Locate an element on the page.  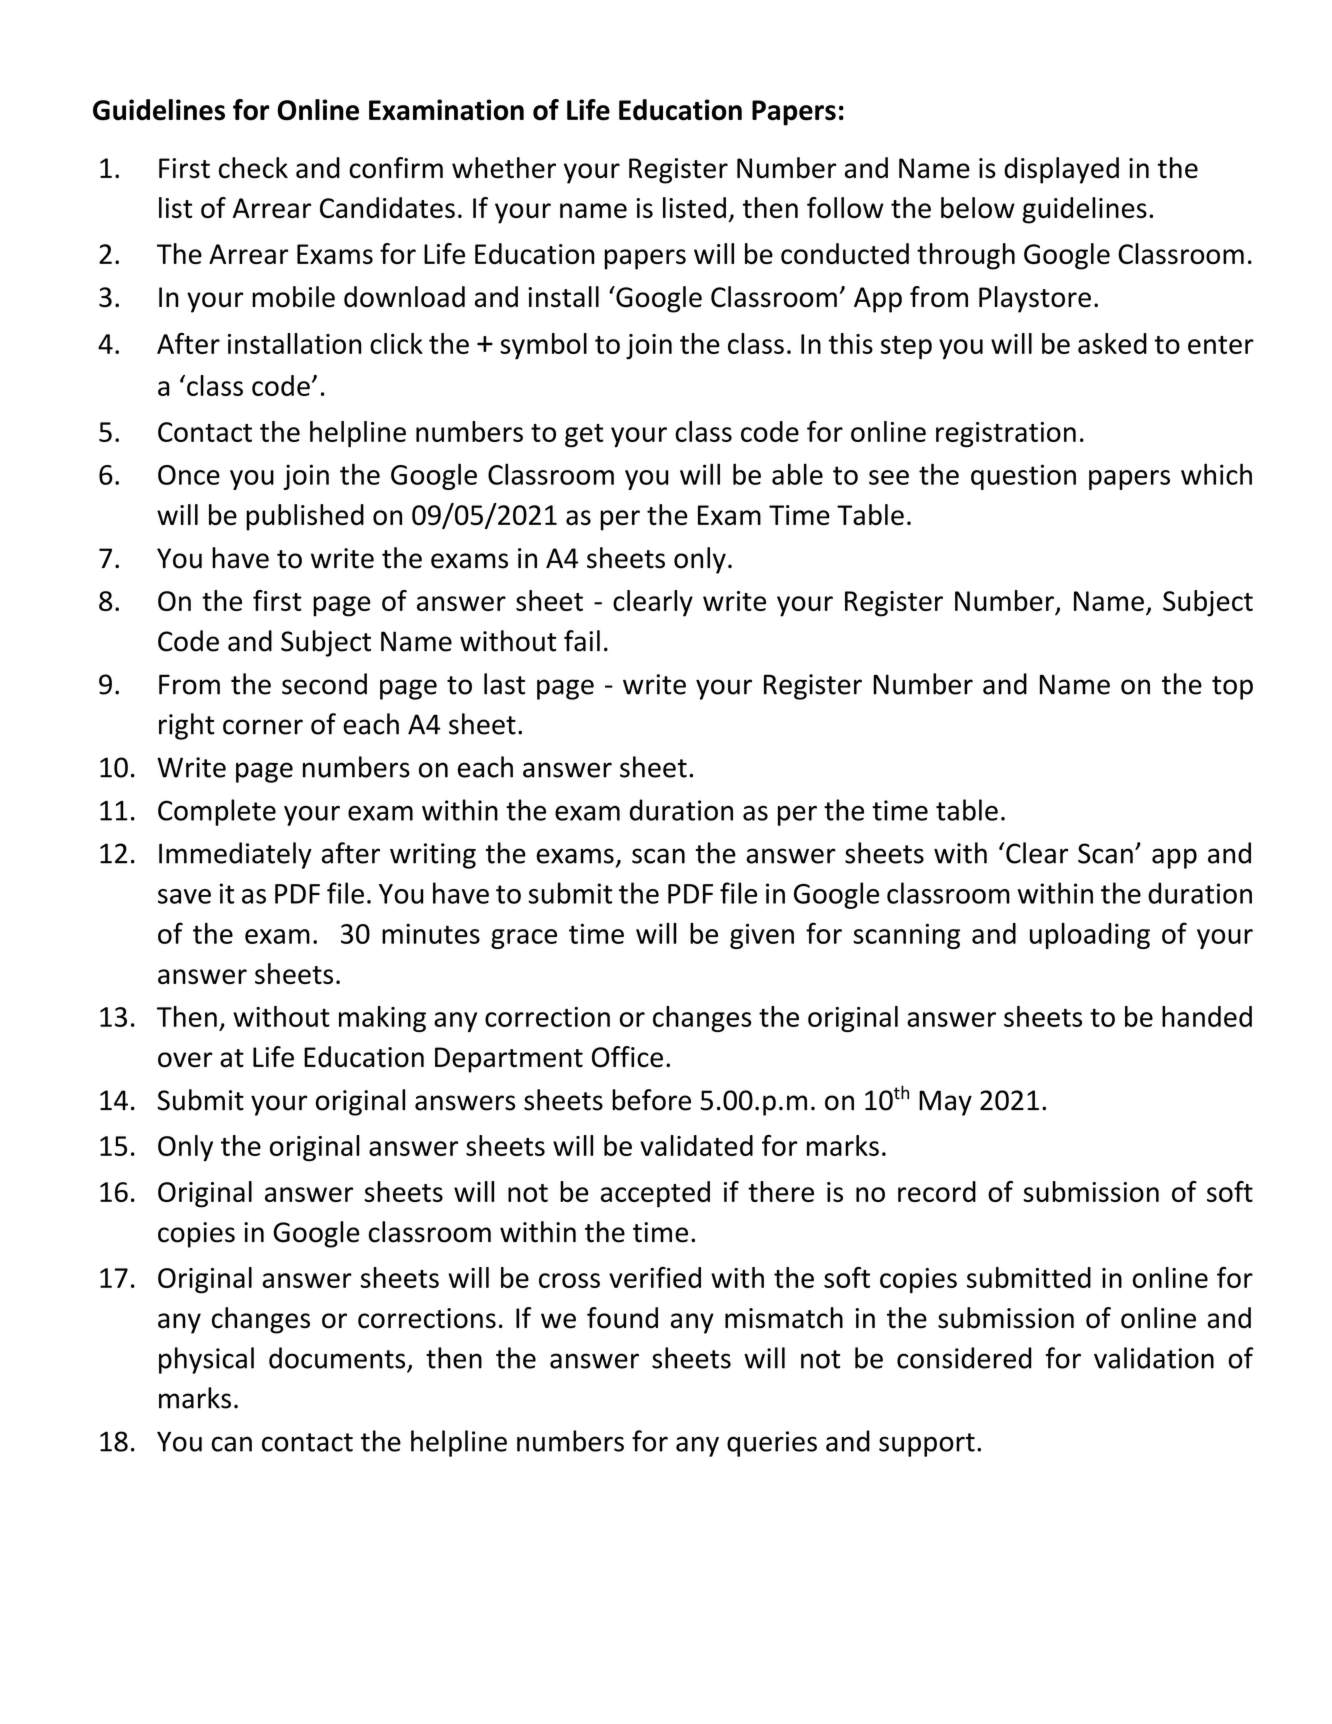
question is located at coordinates (1023, 477).
